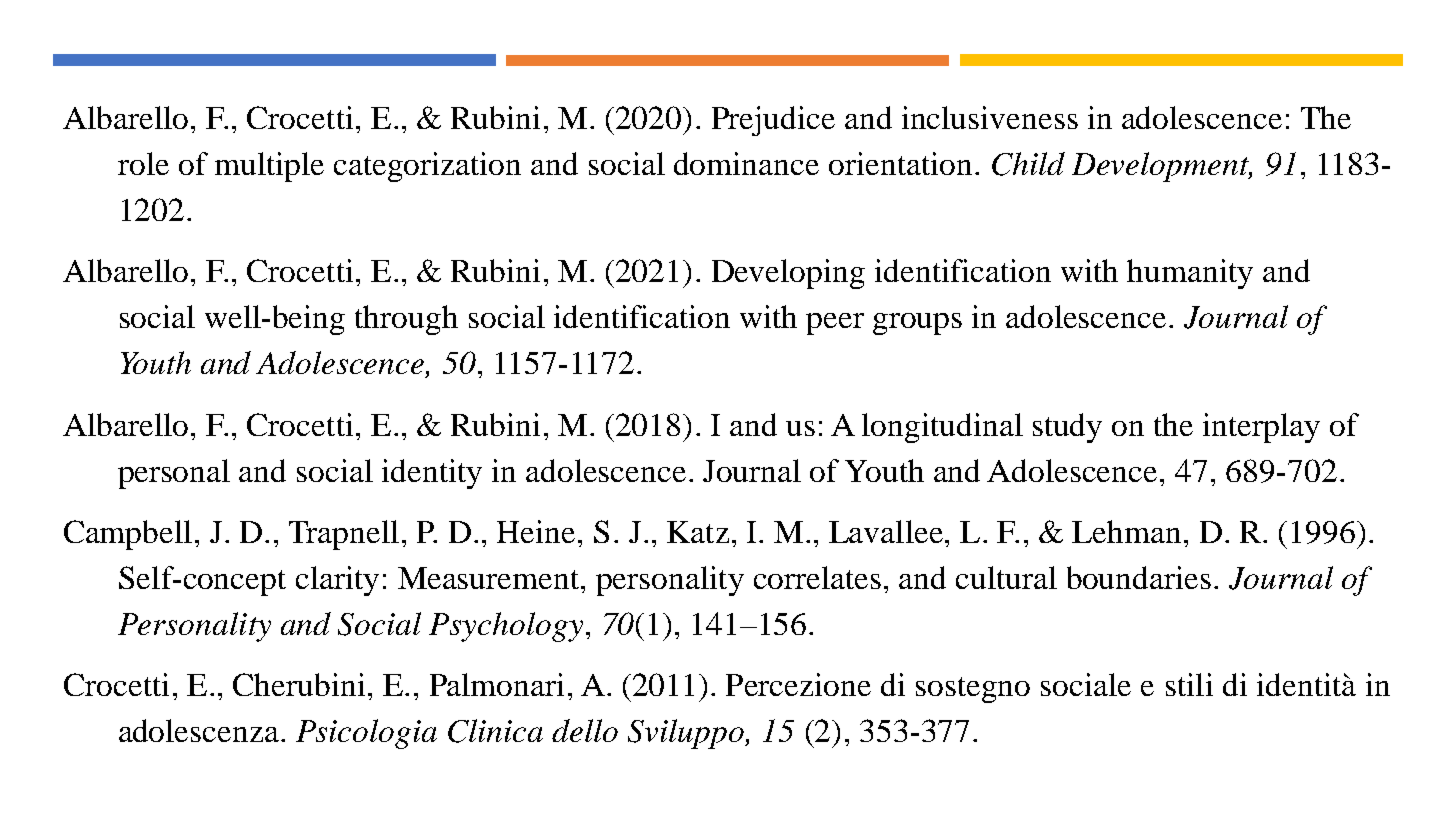 Image resolution: width=1456 pixels, height=819 pixels. I want to click on through, so click(406, 320).
